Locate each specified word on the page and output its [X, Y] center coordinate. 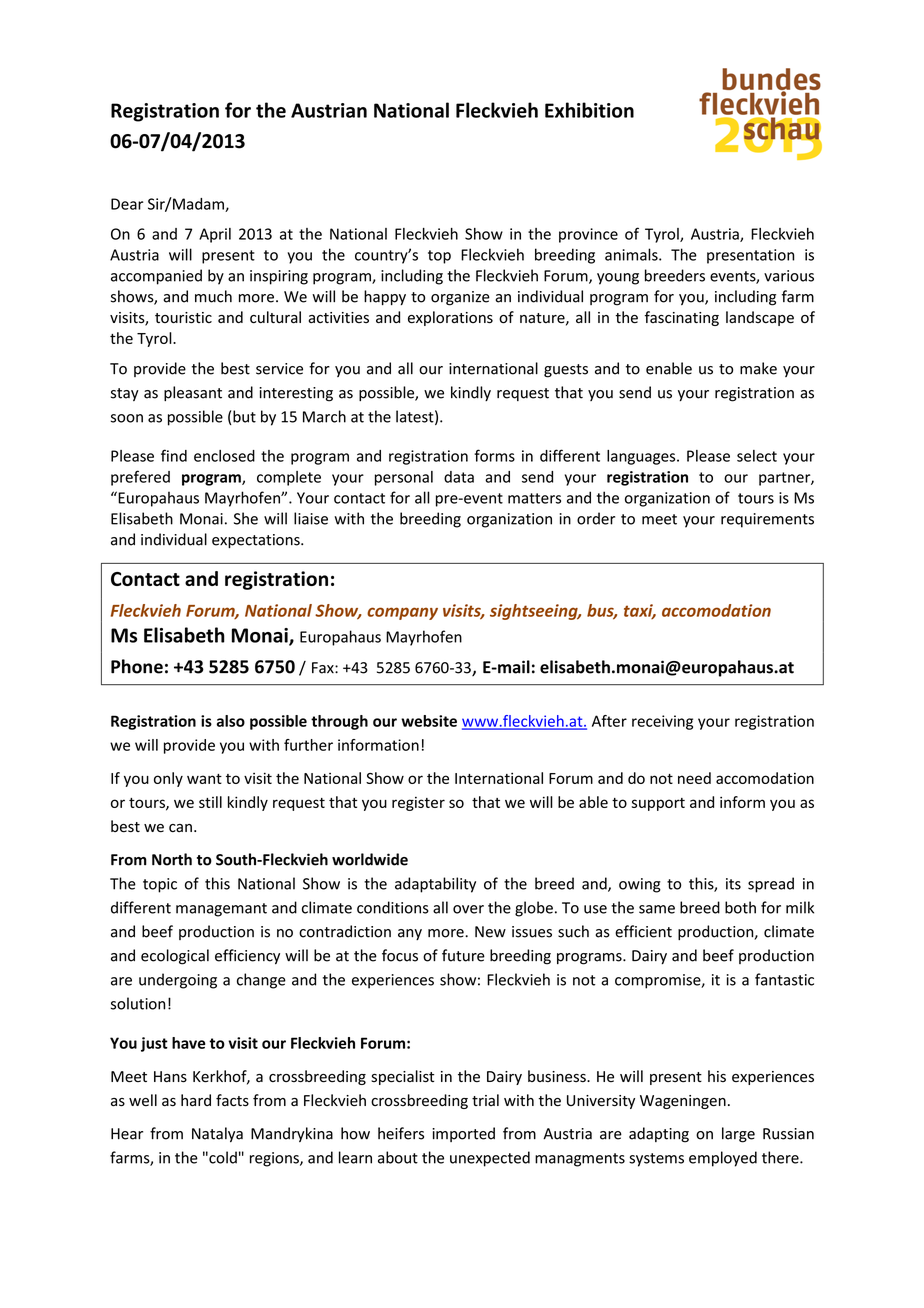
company [402, 613]
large [738, 1135]
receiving [662, 722]
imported [463, 1134]
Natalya [217, 1135]
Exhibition [589, 110]
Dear [127, 204]
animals [632, 254]
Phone [137, 666]
